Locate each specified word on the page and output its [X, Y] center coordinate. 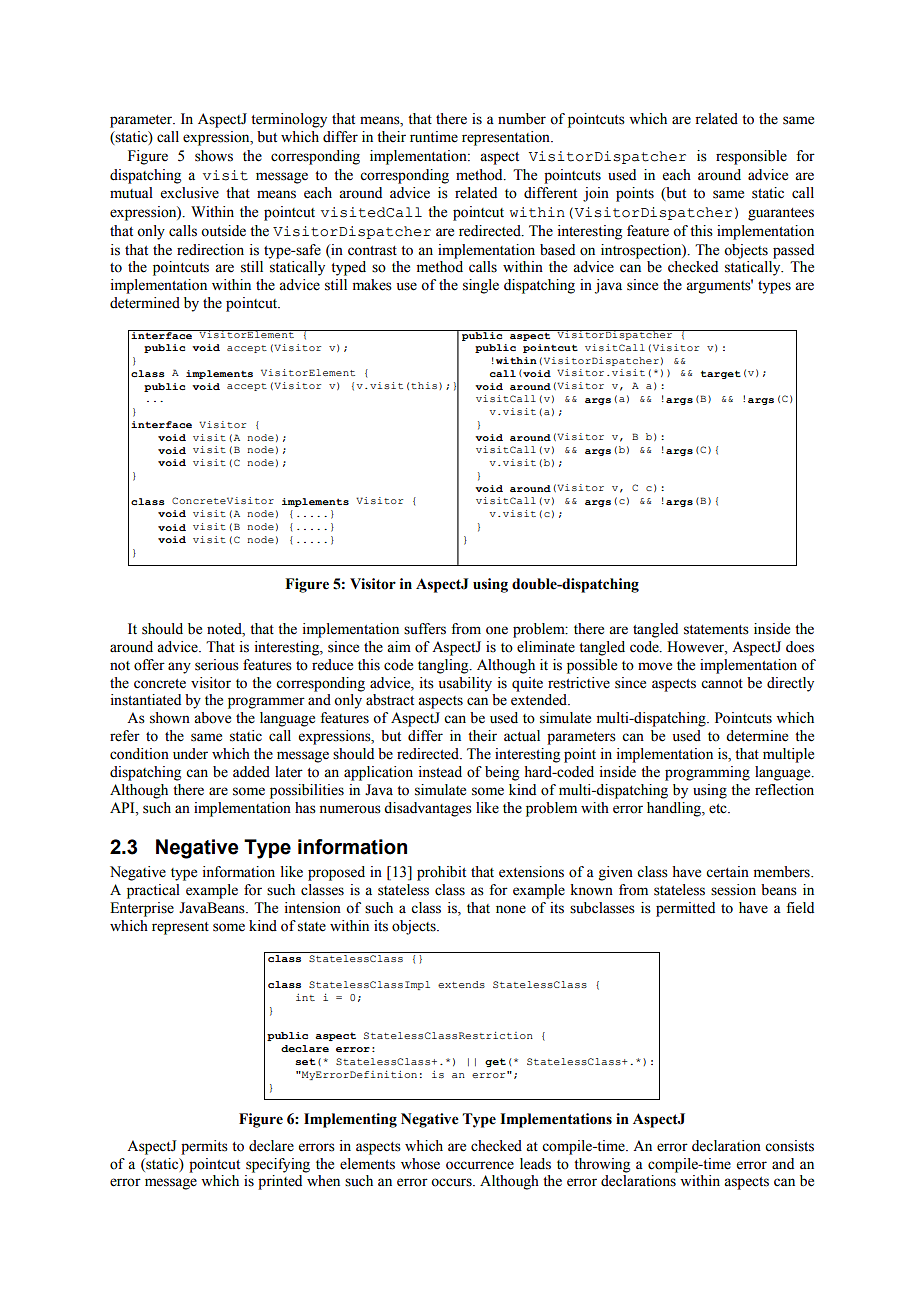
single [481, 286]
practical [153, 891]
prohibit [441, 873]
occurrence [480, 1165]
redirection [210, 250]
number [522, 119]
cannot [722, 684]
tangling [444, 666]
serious [217, 665]
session [733, 890]
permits [204, 1147]
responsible [751, 157]
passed [793, 251]
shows [214, 156]
